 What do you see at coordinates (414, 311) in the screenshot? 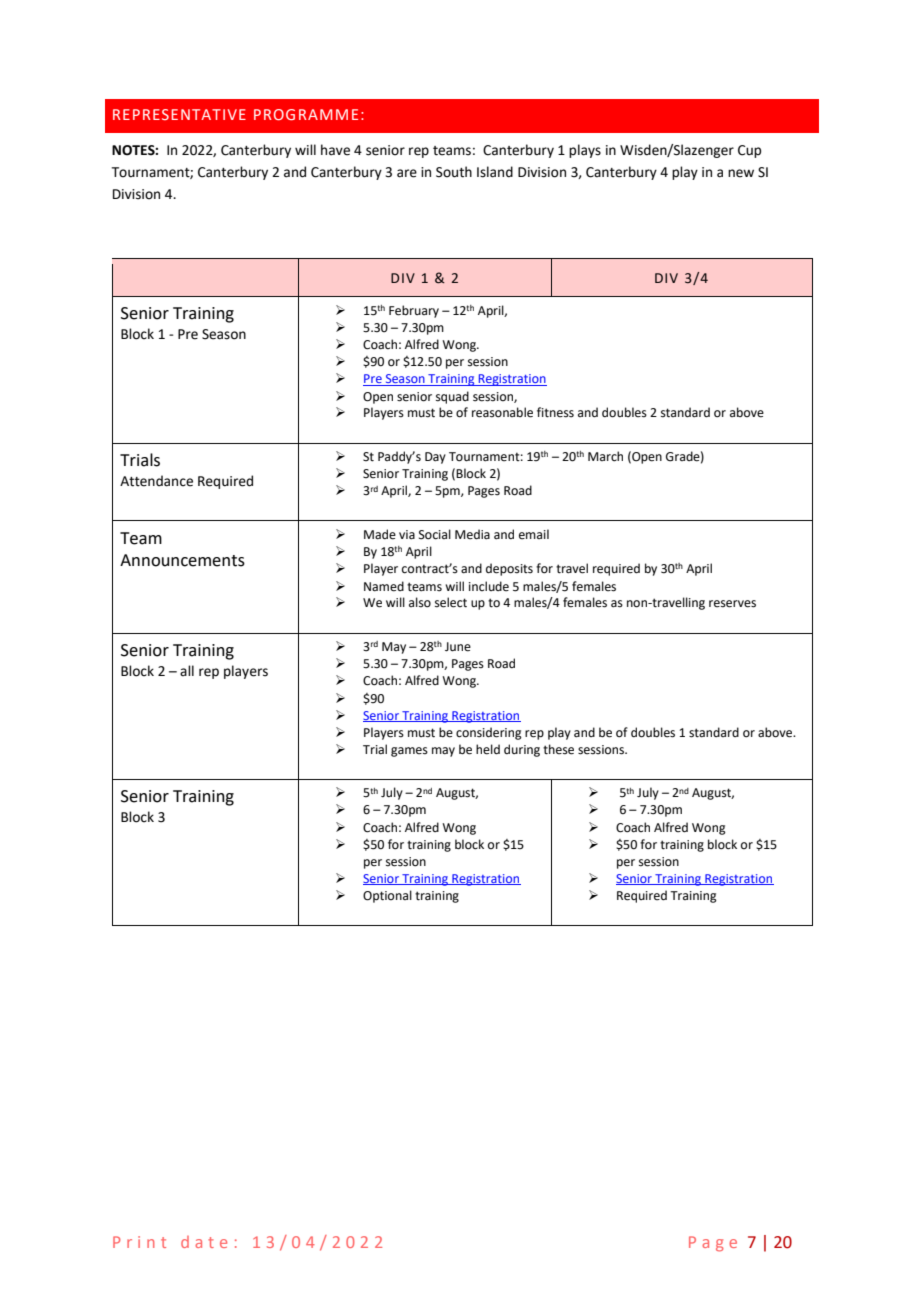
I see `February` at bounding box center [414, 311].
